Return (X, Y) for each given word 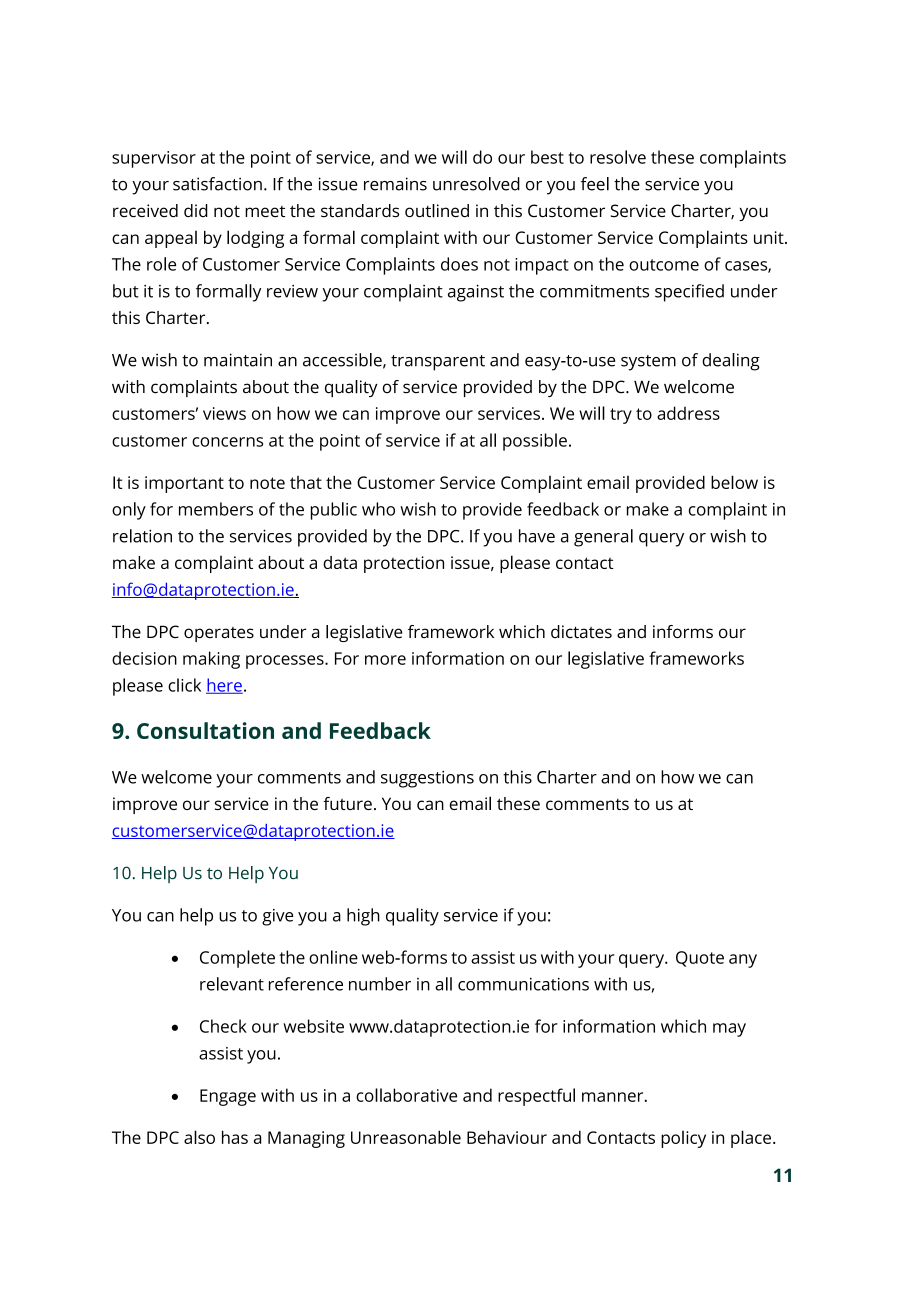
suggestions (427, 779)
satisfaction (217, 184)
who (378, 509)
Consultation (205, 730)
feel (595, 184)
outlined (437, 211)
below (734, 482)
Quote (700, 959)
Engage (228, 1097)
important (184, 484)
